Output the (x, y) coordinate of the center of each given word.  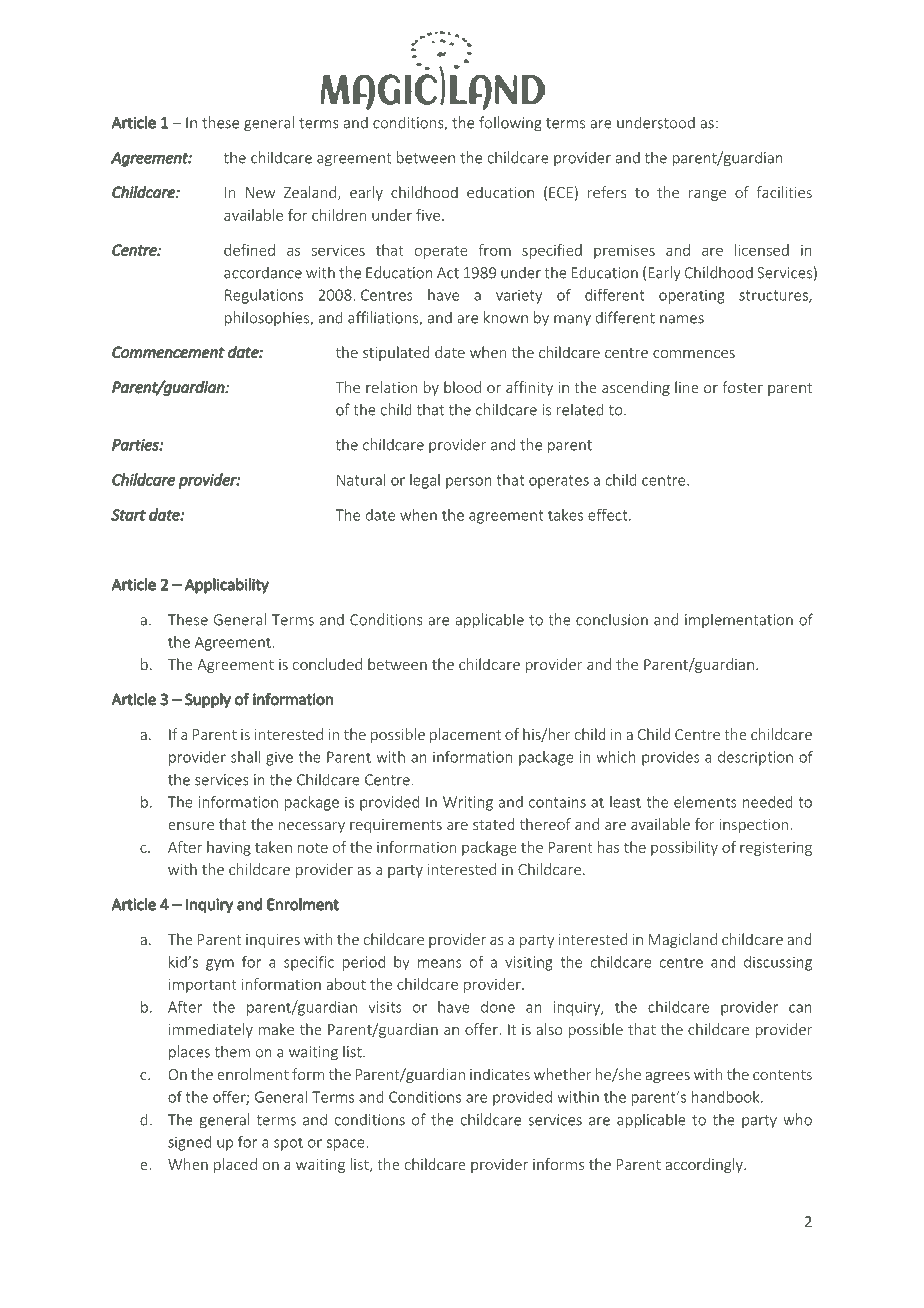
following (510, 124)
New (260, 192)
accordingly (705, 1165)
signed (189, 1143)
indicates (500, 1074)
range (707, 195)
